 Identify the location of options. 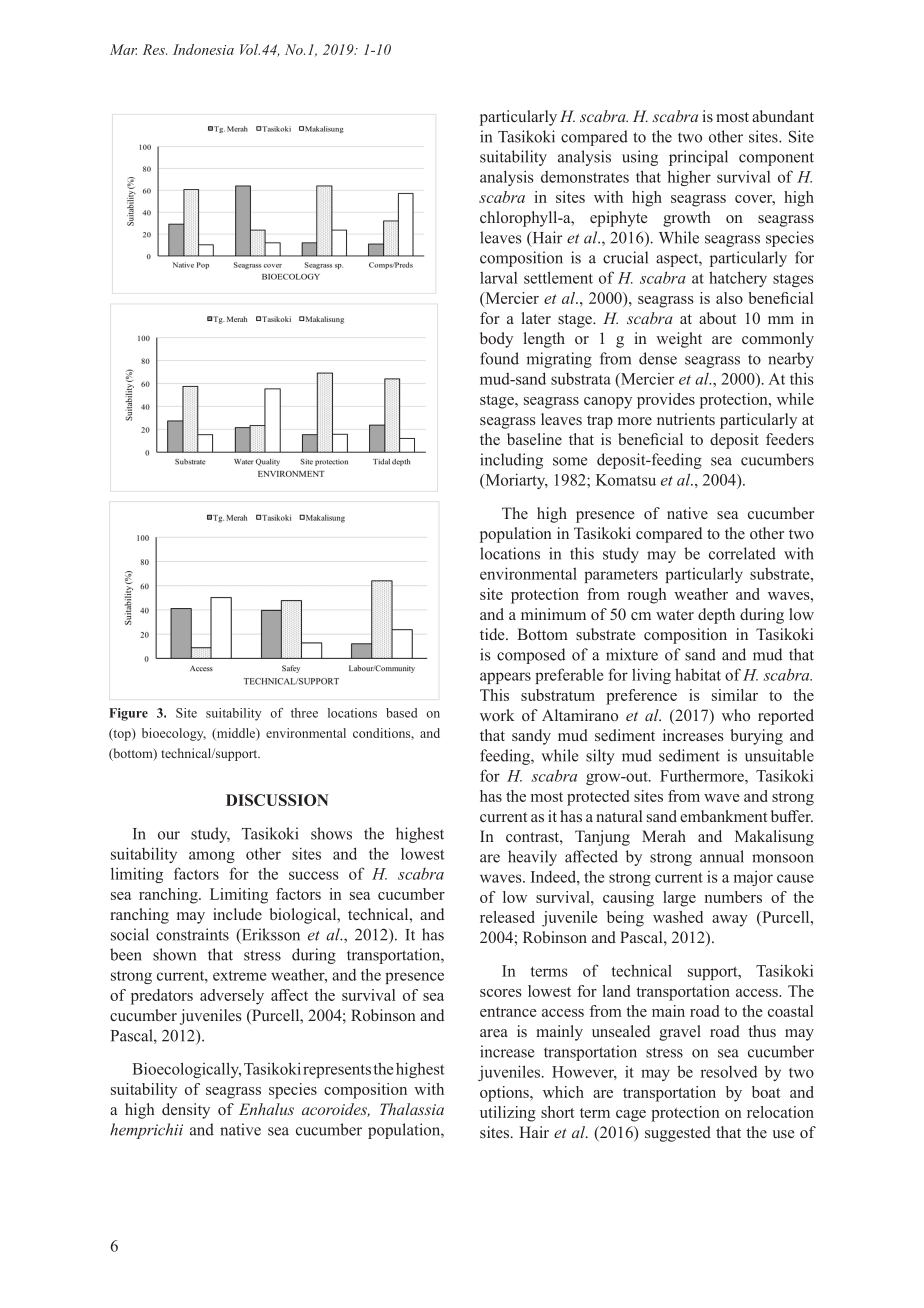
(505, 1094).
